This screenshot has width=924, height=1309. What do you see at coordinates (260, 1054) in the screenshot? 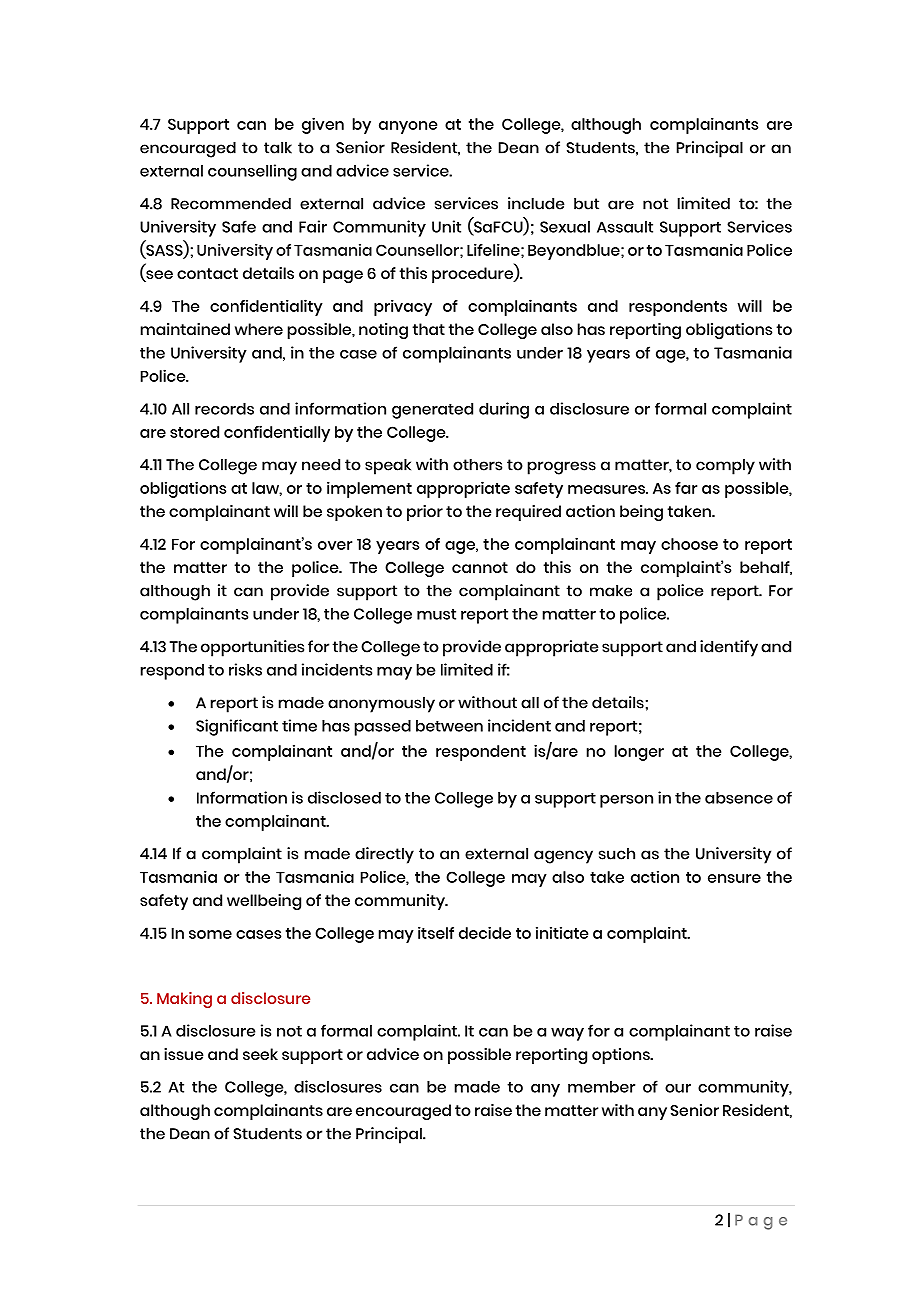
I see `seek` at bounding box center [260, 1054].
